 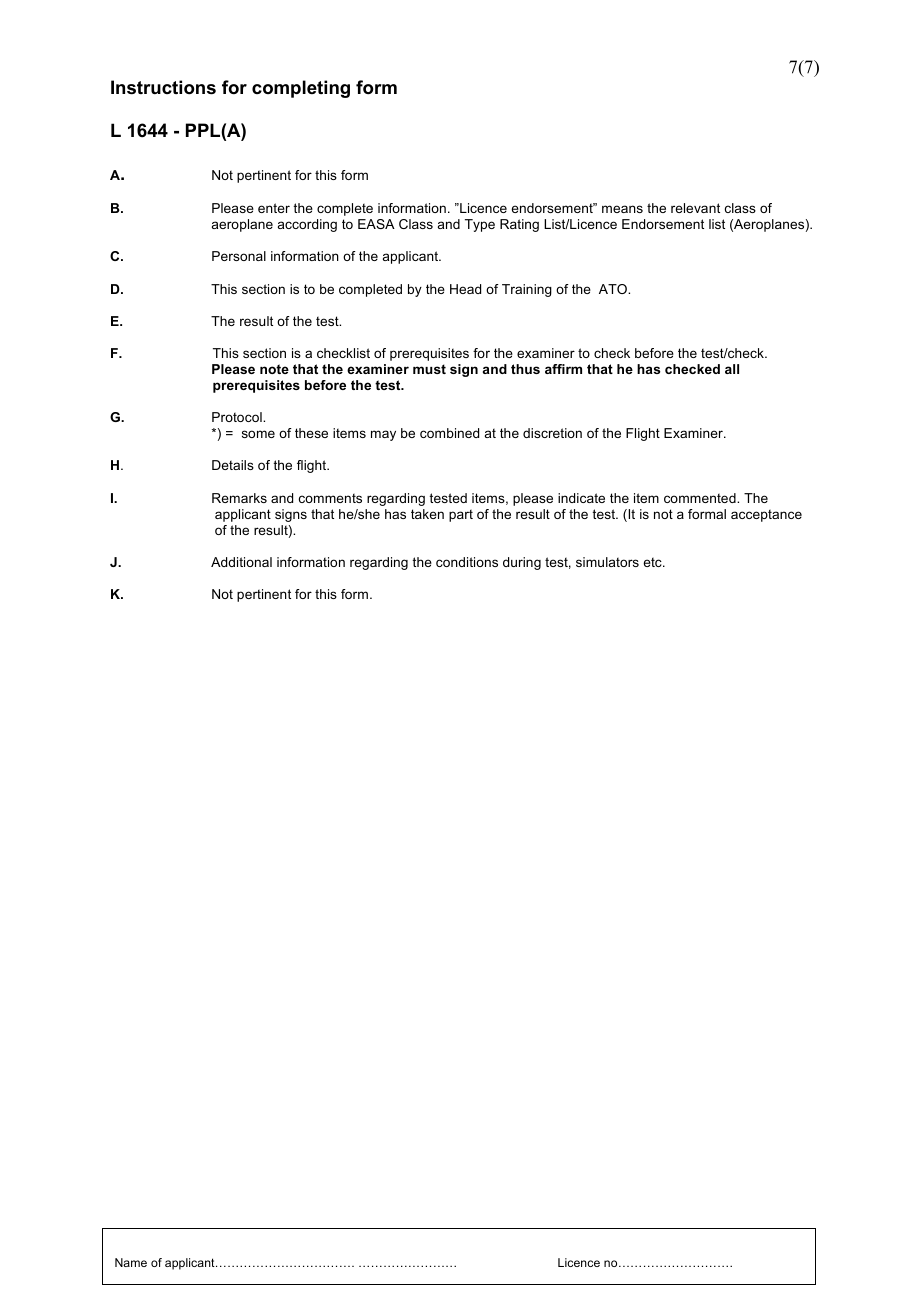 What do you see at coordinates (239, 498) in the page?
I see `Remarks` at bounding box center [239, 498].
